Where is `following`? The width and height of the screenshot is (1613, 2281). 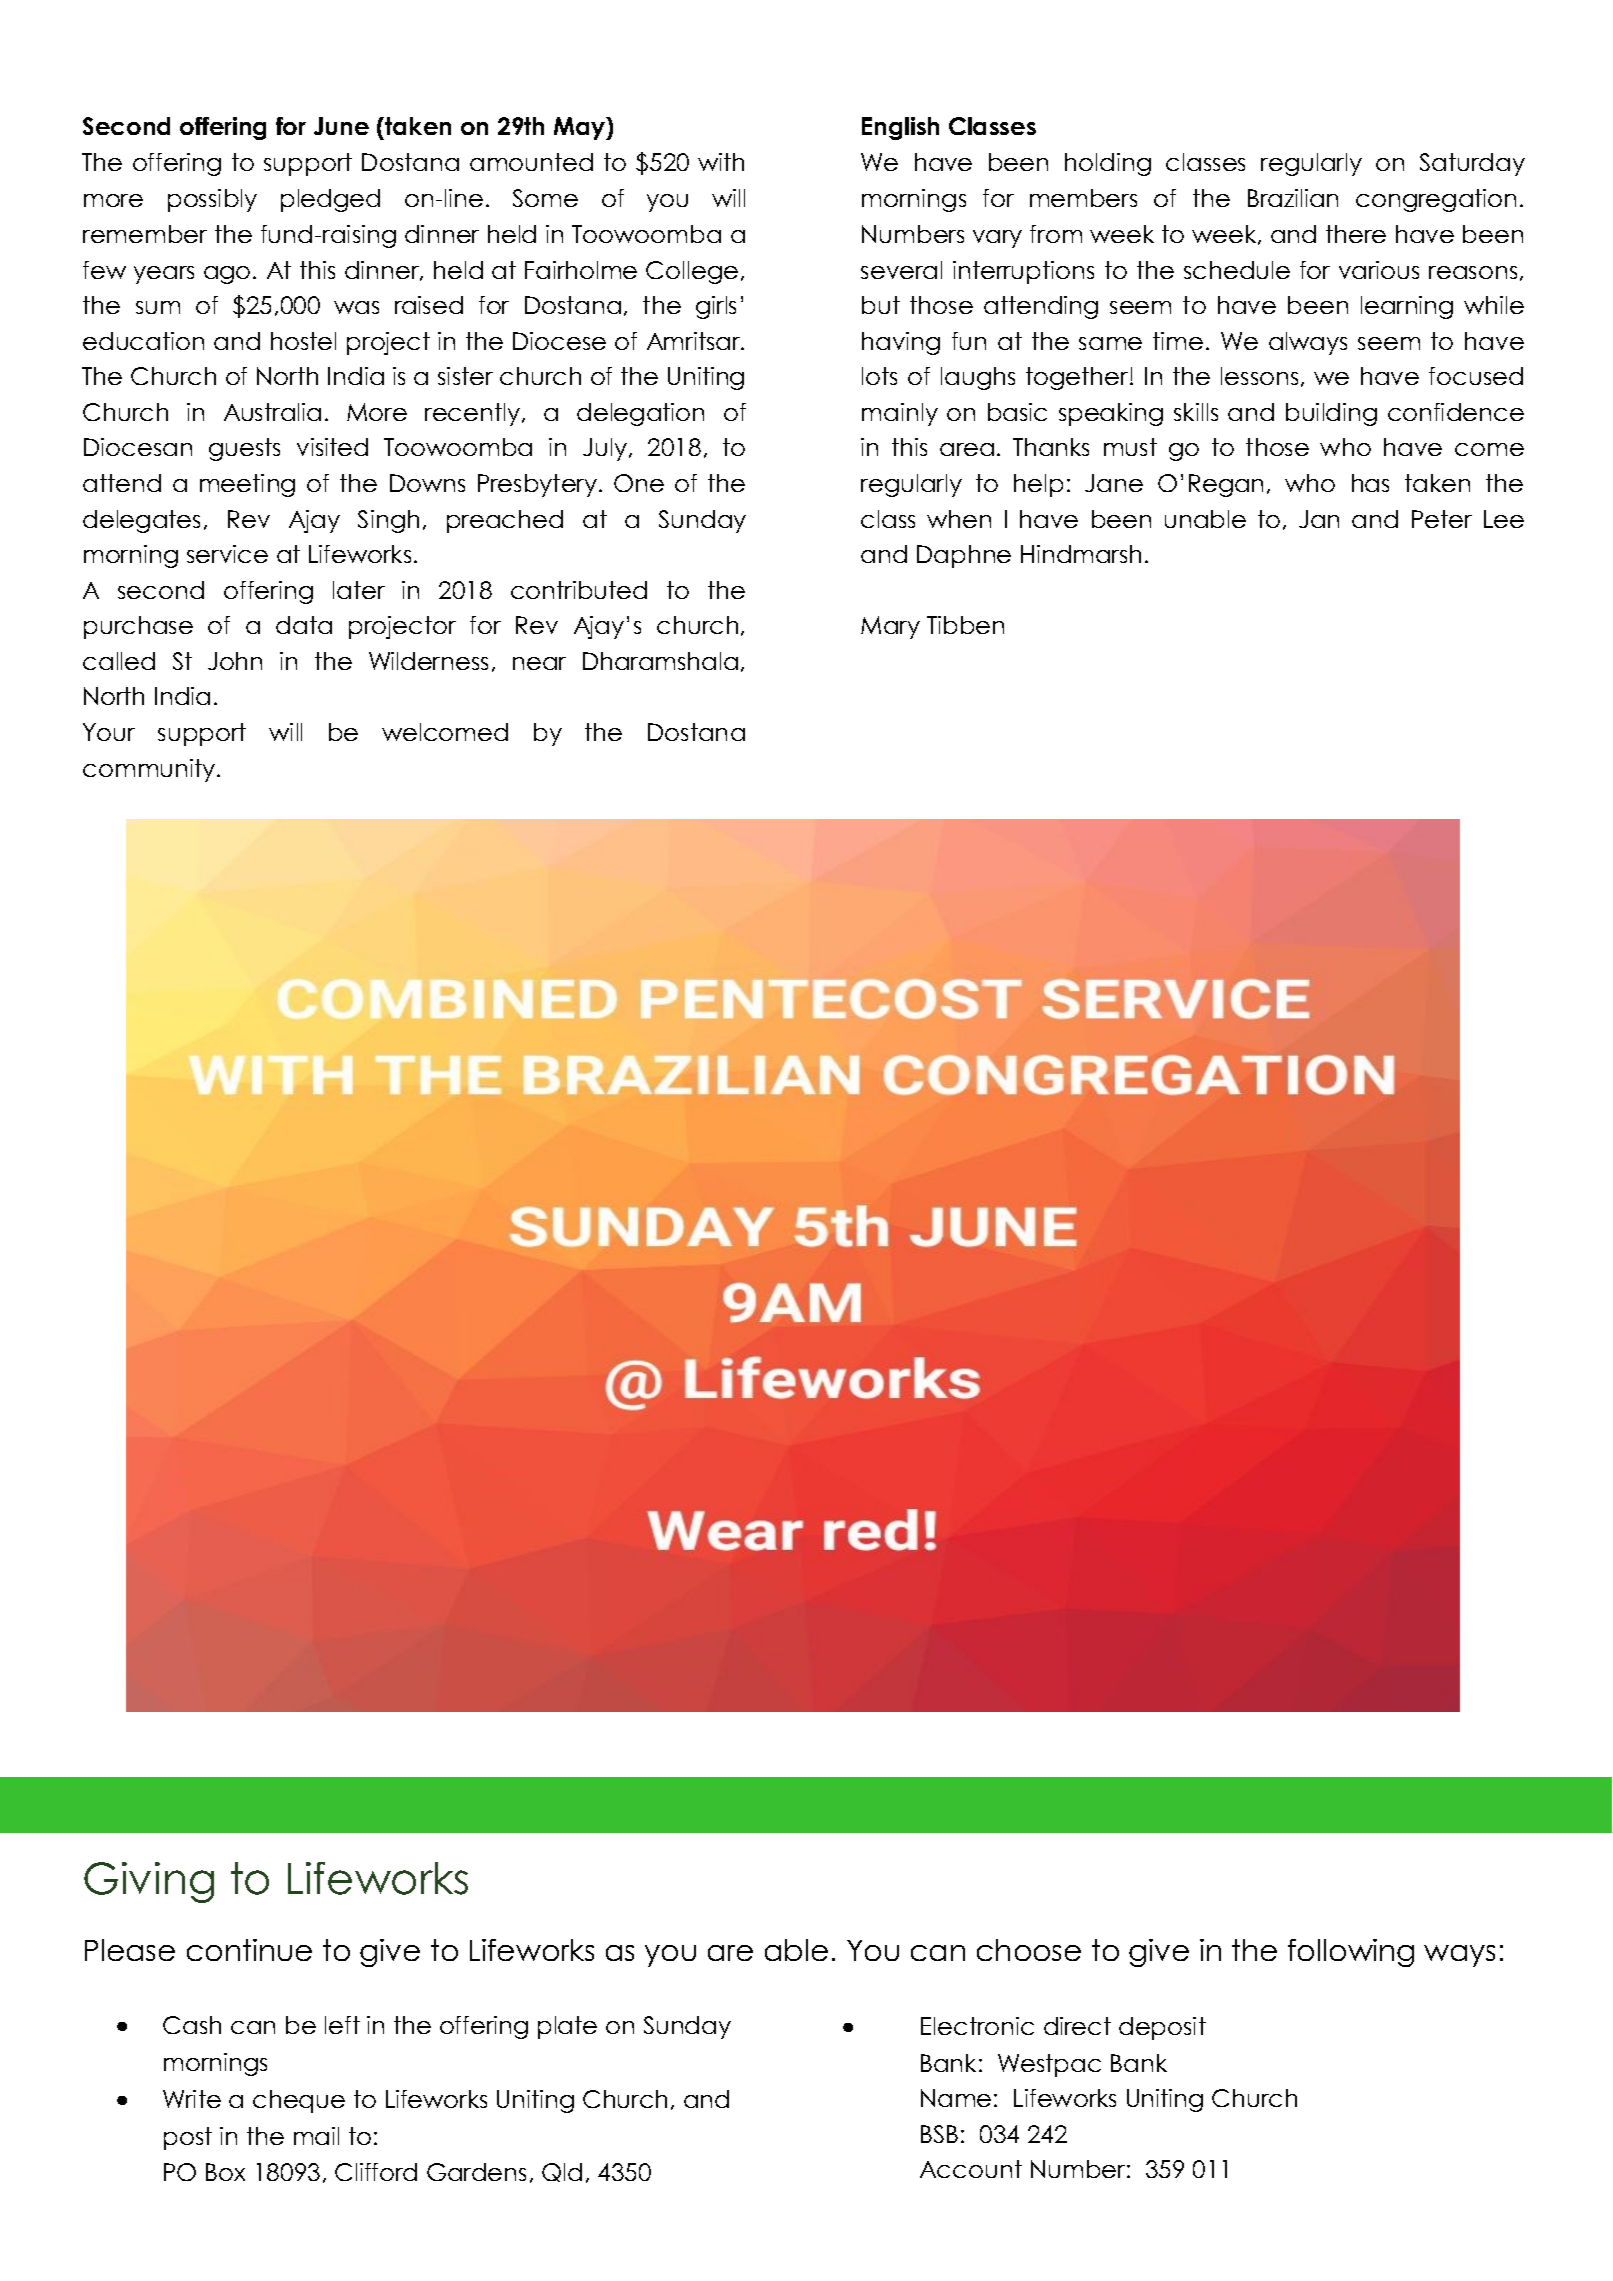 following is located at coordinates (1351, 1953).
